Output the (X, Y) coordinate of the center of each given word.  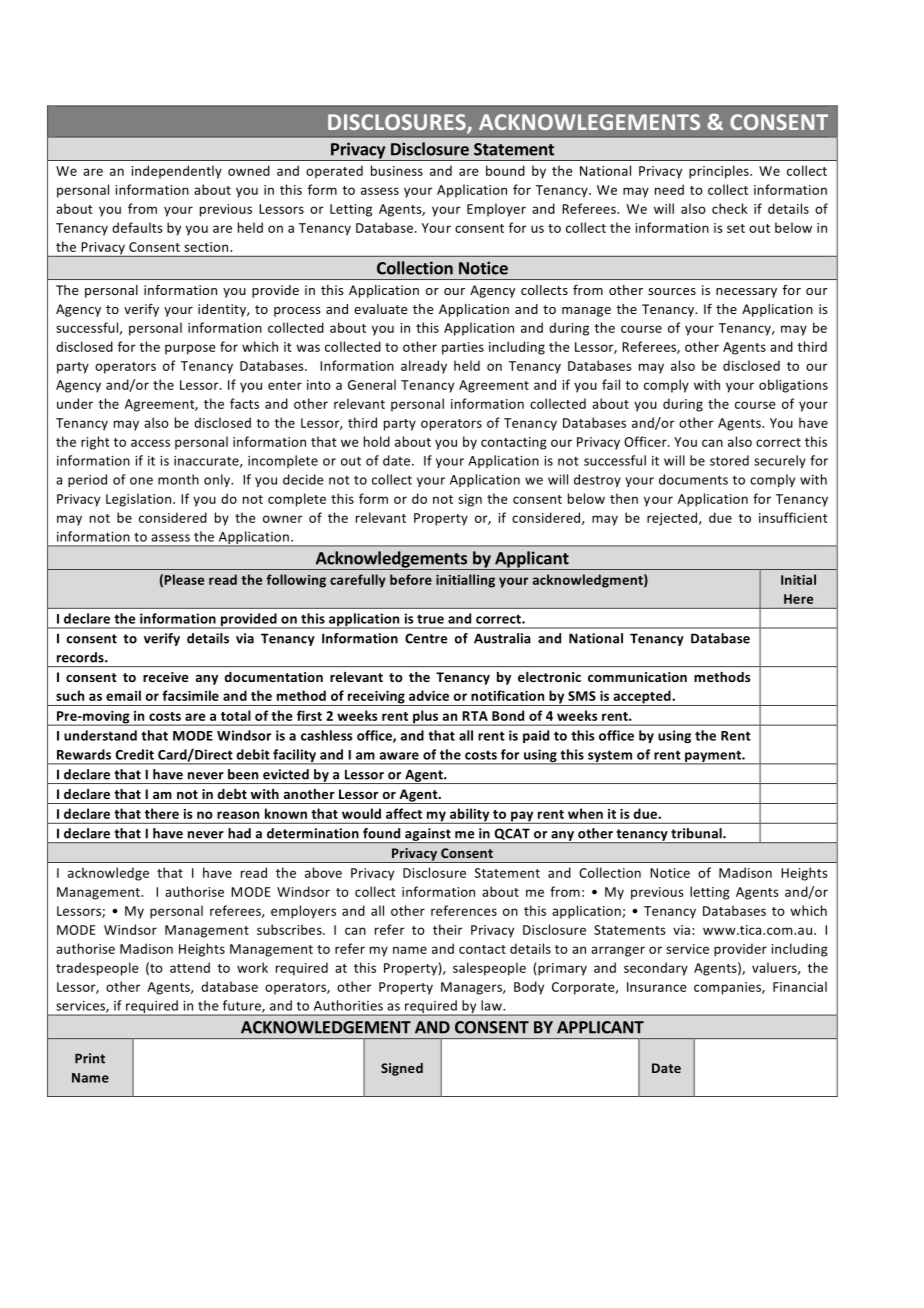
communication (637, 677)
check (729, 208)
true (430, 619)
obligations (793, 386)
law (493, 1005)
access (150, 443)
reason (238, 815)
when (585, 813)
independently (176, 172)
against (428, 835)
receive (165, 677)
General (372, 384)
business (397, 170)
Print (90, 1058)
